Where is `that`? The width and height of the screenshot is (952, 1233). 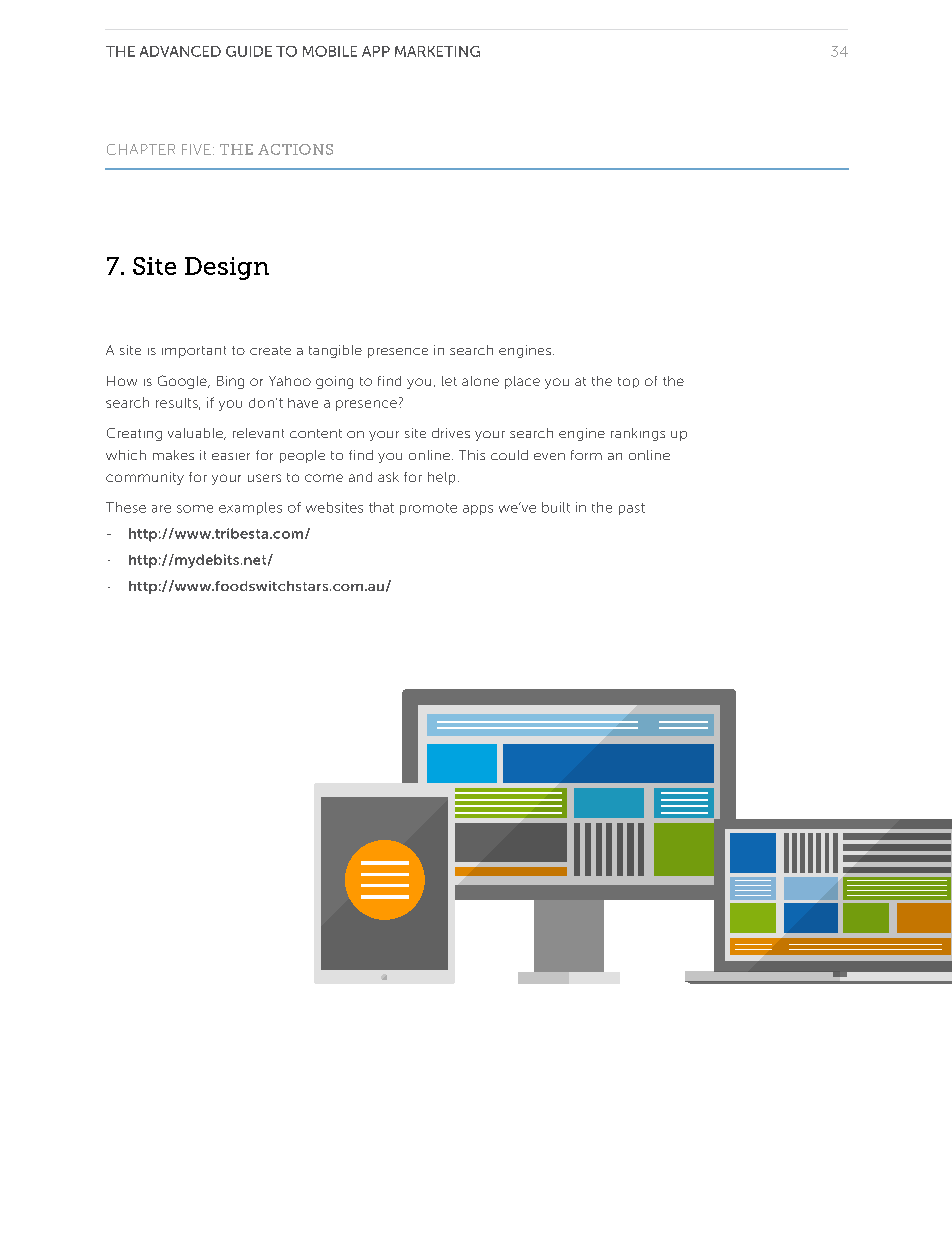
that is located at coordinates (381, 507).
